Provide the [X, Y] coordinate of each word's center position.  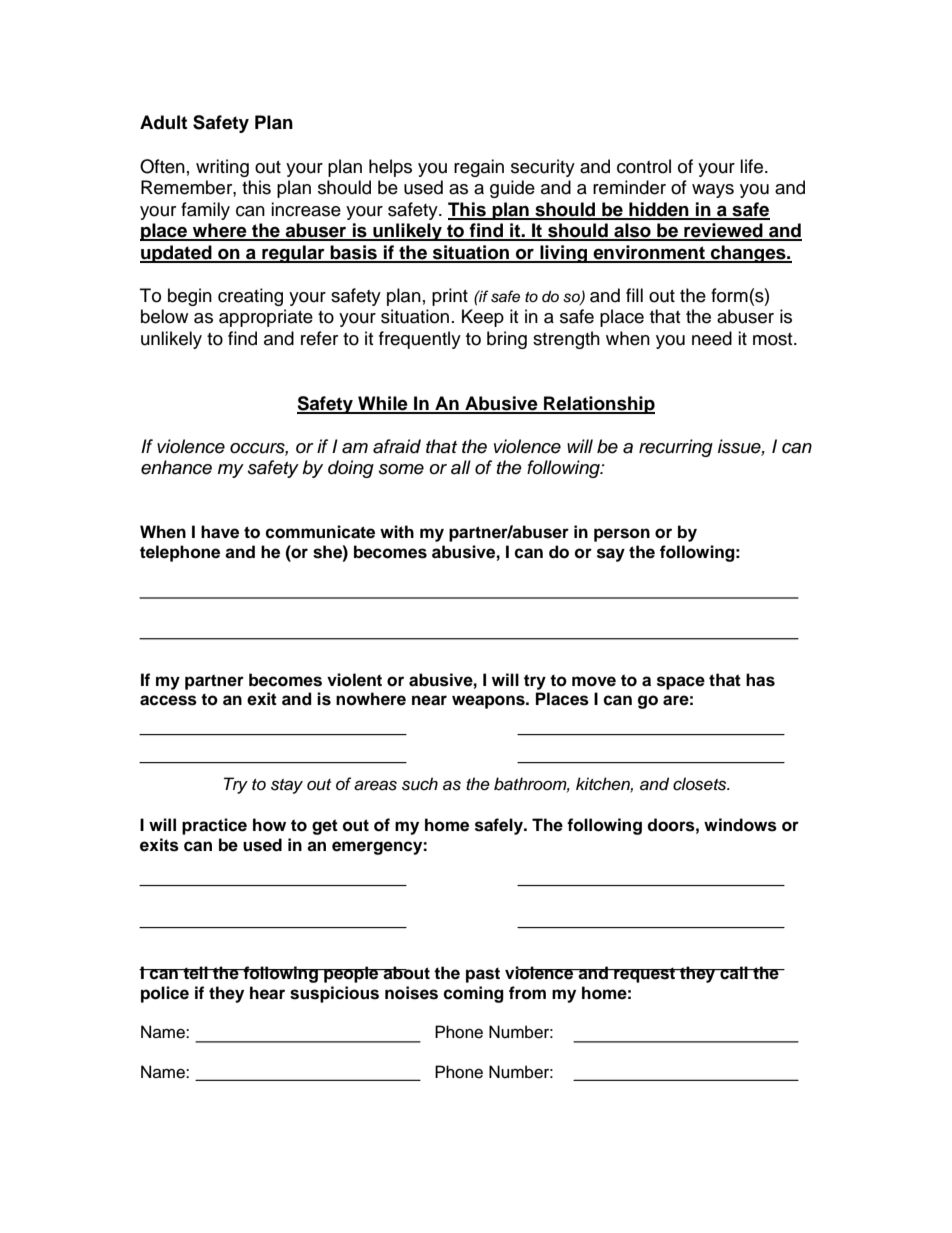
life [753, 166]
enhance [176, 467]
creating [250, 297]
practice [214, 826]
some [401, 469]
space [681, 683]
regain [479, 168]
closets [701, 784]
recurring [676, 448]
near [429, 700]
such [420, 784]
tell [195, 973]
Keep [483, 318]
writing [222, 168]
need [712, 338]
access [168, 700]
